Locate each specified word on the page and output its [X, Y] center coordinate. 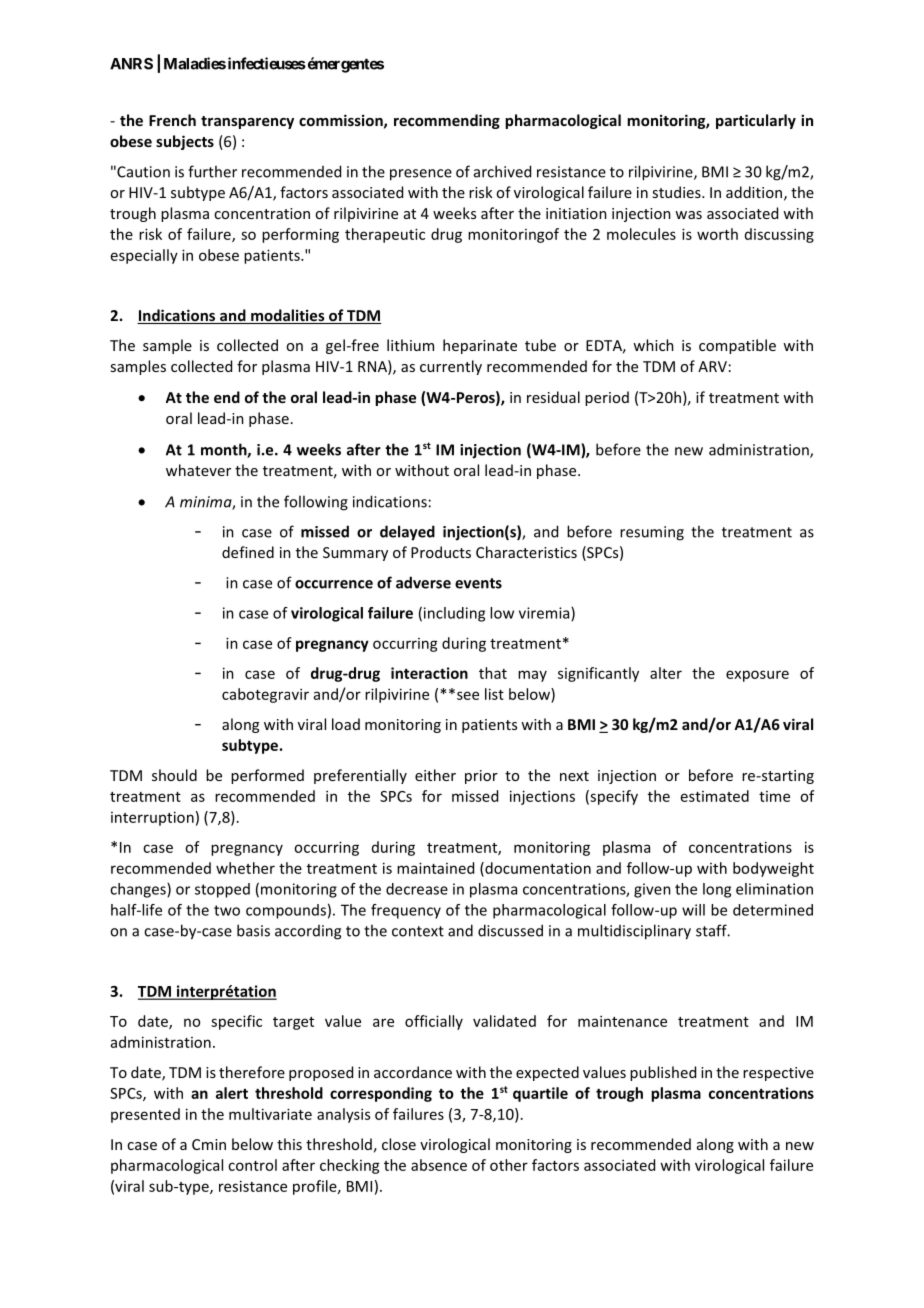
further [212, 171]
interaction [429, 673]
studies [677, 192]
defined [248, 552]
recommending [447, 121]
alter [666, 673]
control [252, 1165]
